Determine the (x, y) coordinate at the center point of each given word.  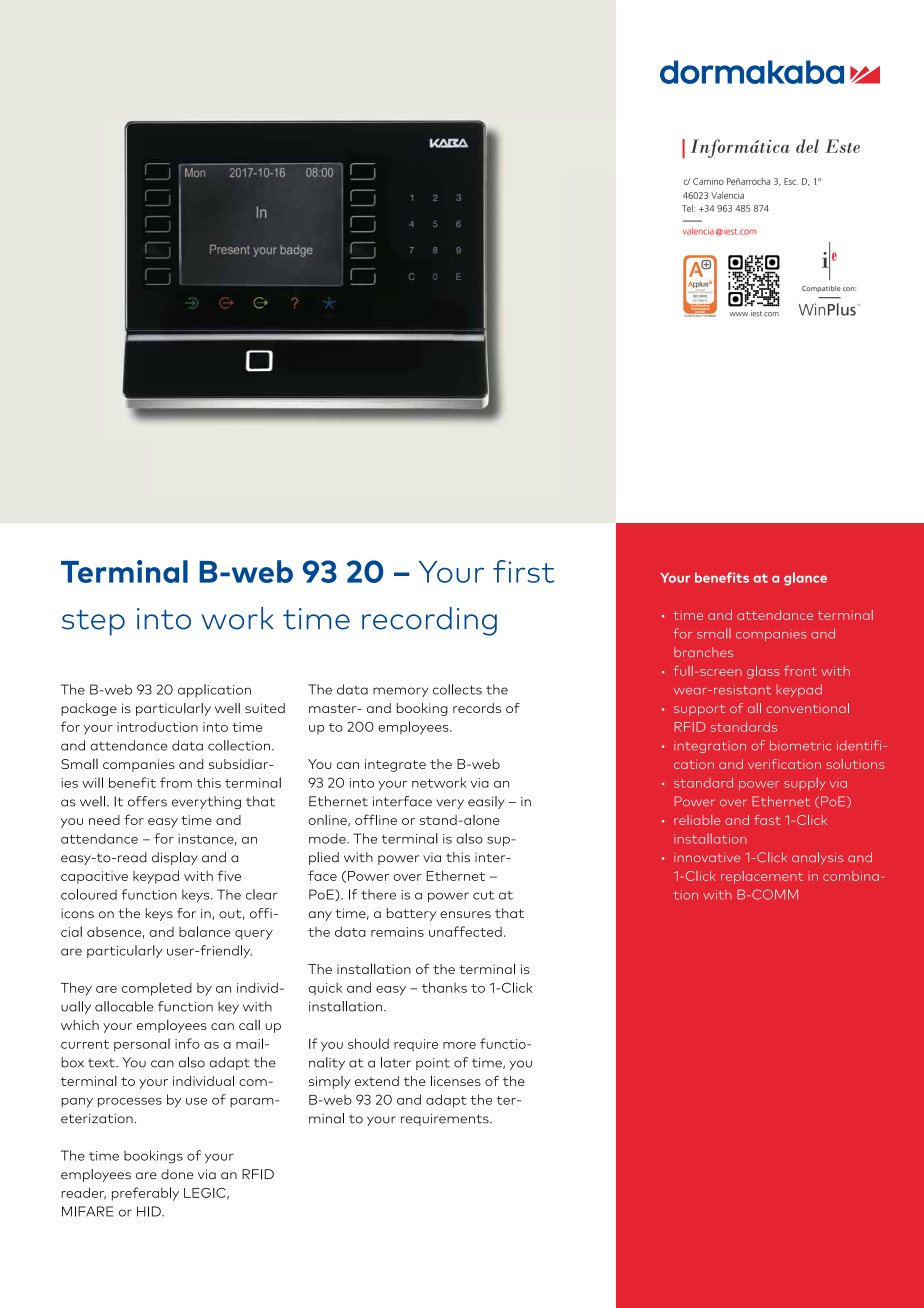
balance (205, 931)
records (477, 708)
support (699, 710)
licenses (456, 1080)
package (89, 709)
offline (376, 819)
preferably (145, 1194)
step (93, 623)
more (459, 1045)
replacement (762, 877)
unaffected (465, 931)
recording (429, 621)
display (175, 858)
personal (142, 1045)
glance (805, 579)
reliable (697, 820)
